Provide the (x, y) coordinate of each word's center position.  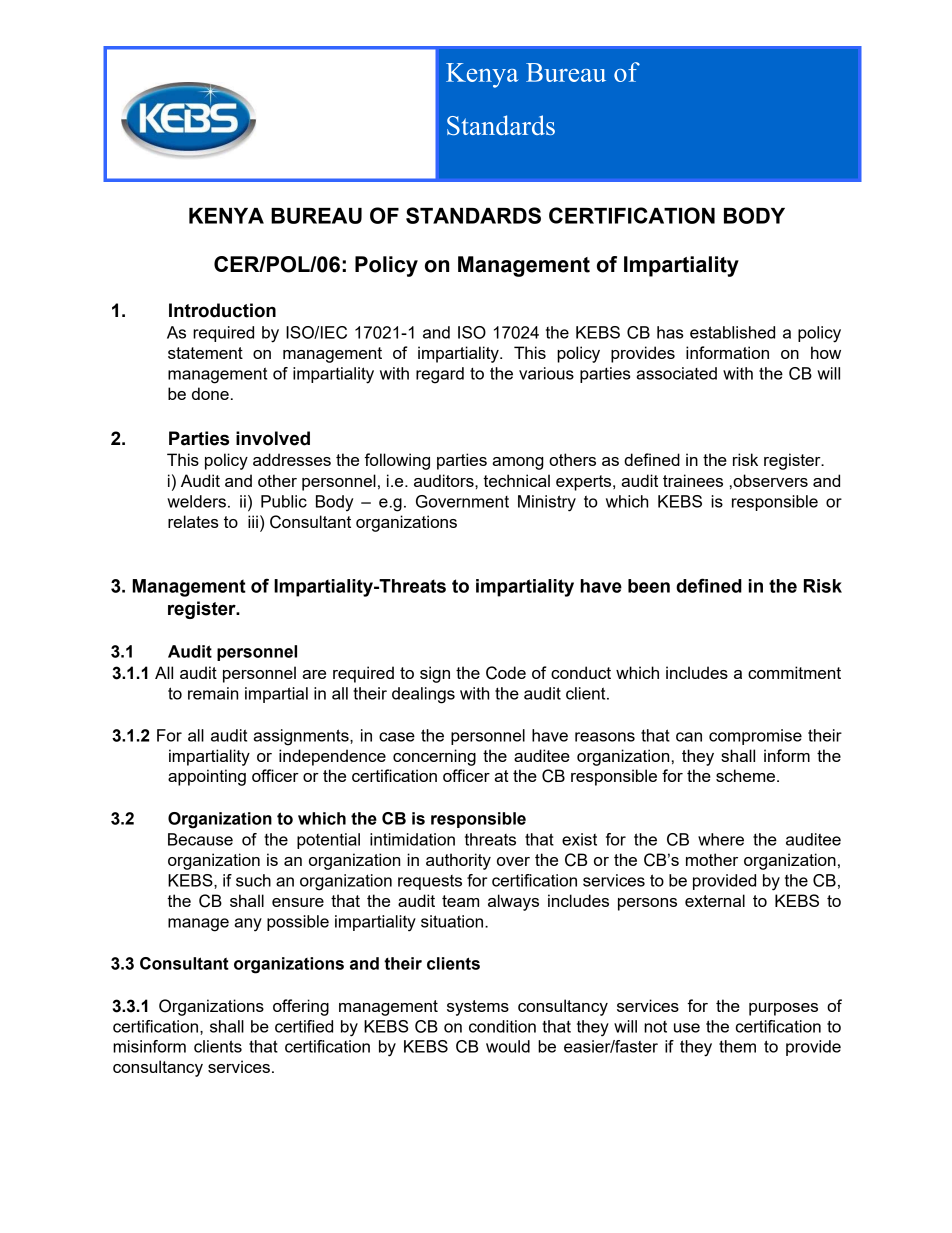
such (253, 880)
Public (284, 501)
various (546, 373)
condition (502, 1026)
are (314, 674)
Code (506, 673)
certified (304, 1026)
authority (458, 861)
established (732, 332)
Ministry (547, 503)
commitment (794, 672)
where (721, 839)
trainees (693, 480)
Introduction (222, 310)
